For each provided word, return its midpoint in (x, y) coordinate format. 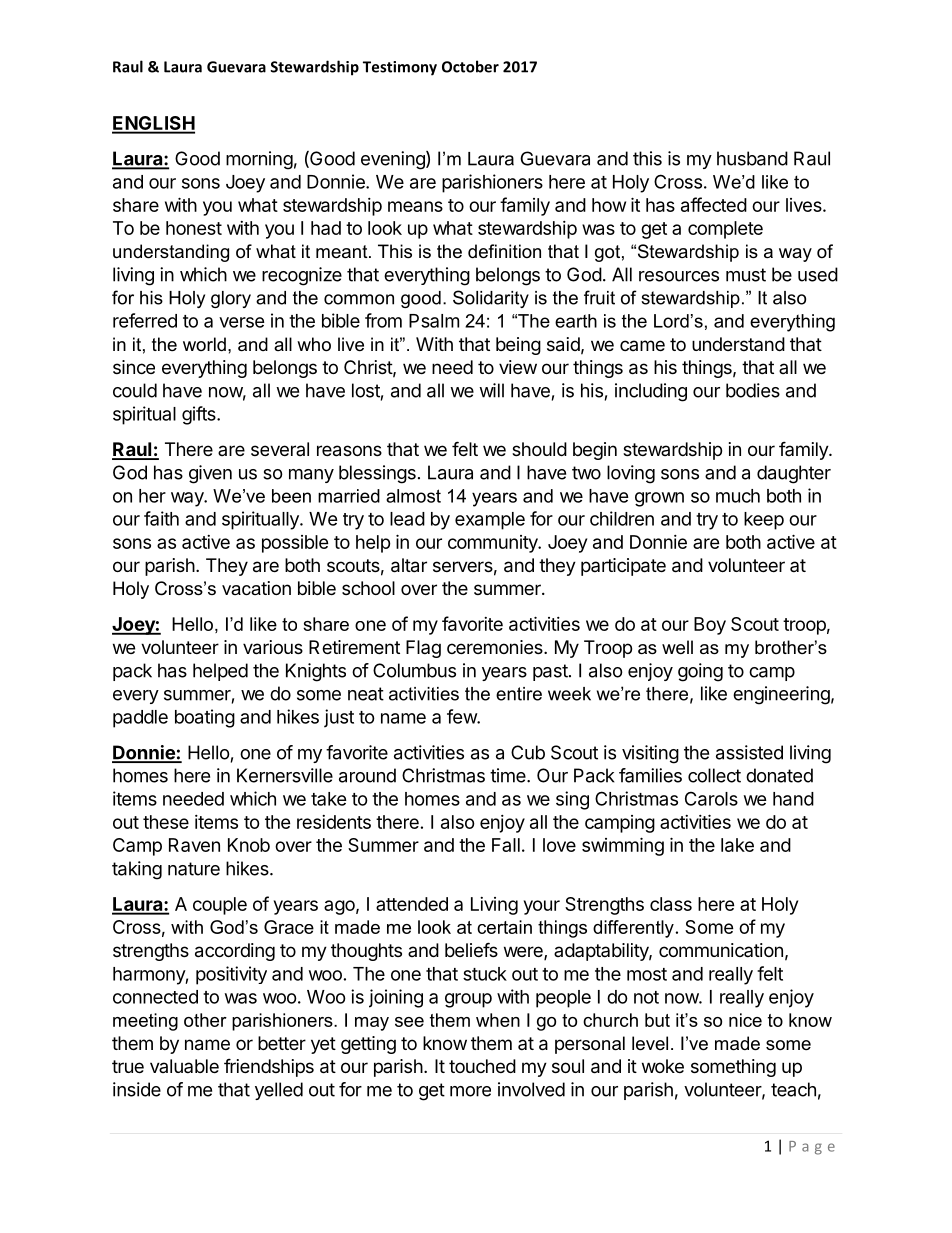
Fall (506, 845)
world (204, 344)
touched (482, 1066)
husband (752, 158)
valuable (184, 1066)
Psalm (434, 321)
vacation (256, 588)
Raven (194, 845)
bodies (753, 390)
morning (259, 160)
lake (737, 845)
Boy (710, 626)
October (470, 66)
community (494, 544)
